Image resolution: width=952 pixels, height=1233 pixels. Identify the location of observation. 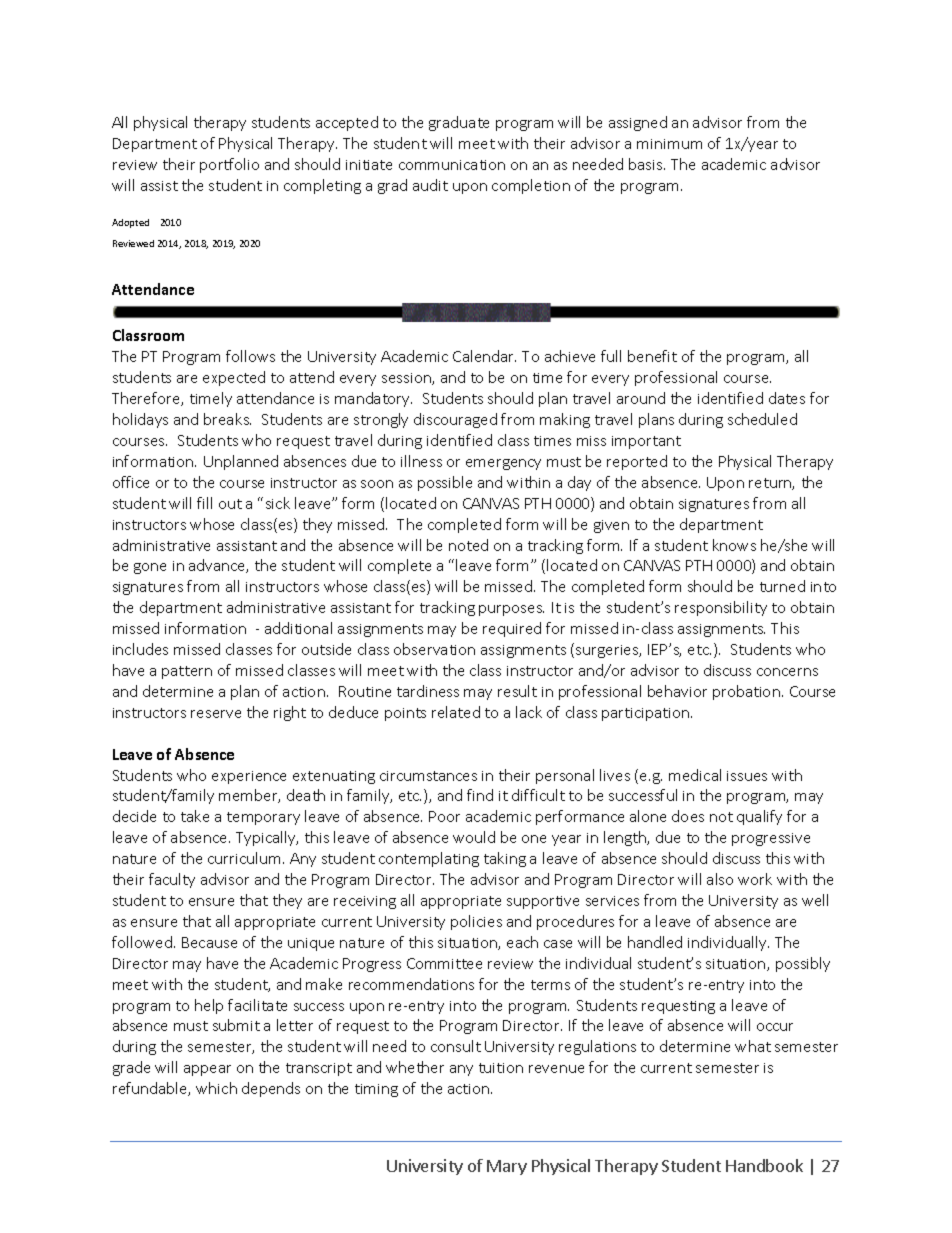
(434, 649).
